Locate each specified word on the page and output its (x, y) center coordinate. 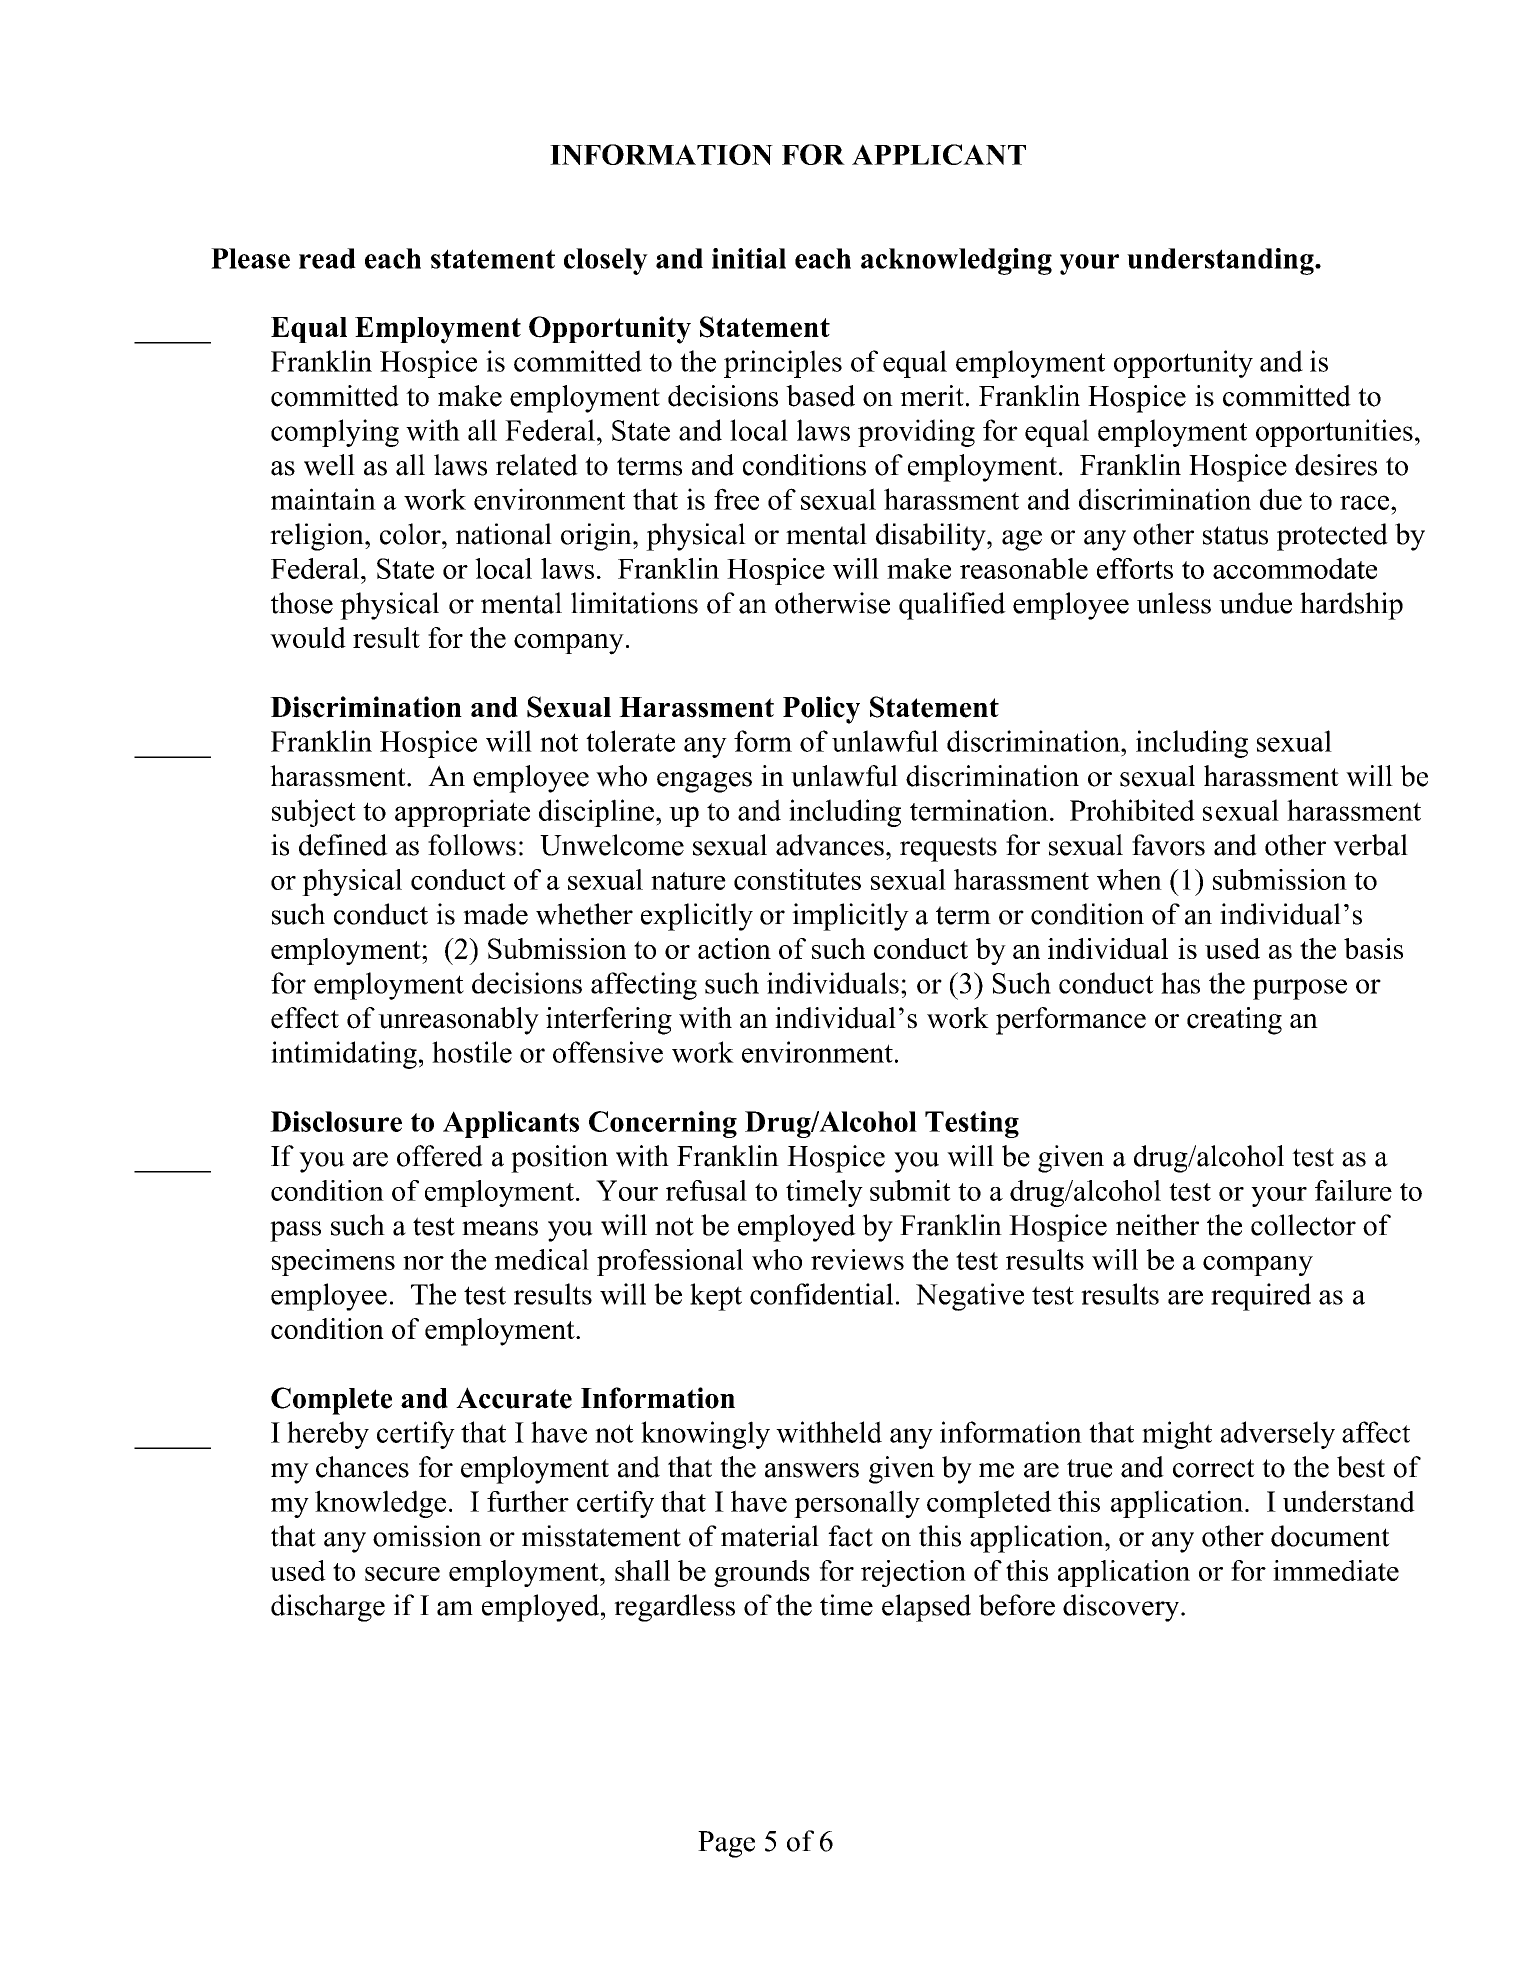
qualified (952, 606)
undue (1255, 603)
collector (1303, 1225)
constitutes (797, 879)
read (327, 258)
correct (1214, 1468)
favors (1168, 845)
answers (812, 1470)
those (302, 603)
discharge (328, 1608)
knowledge (380, 1504)
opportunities (1334, 433)
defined (343, 845)
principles (783, 364)
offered (440, 1156)
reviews (857, 1259)
